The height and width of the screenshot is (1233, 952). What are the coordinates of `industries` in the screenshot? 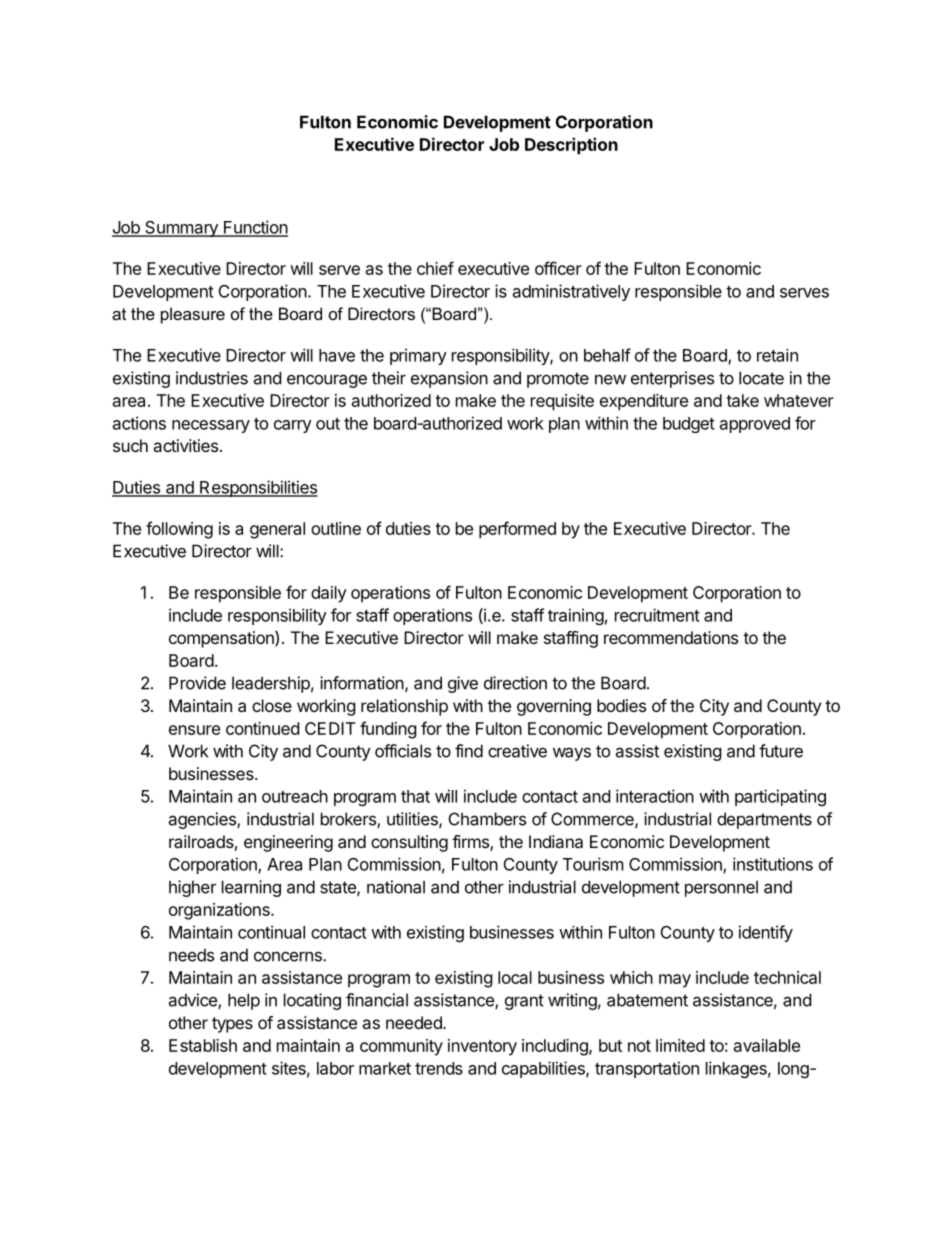 It's located at (212, 378).
